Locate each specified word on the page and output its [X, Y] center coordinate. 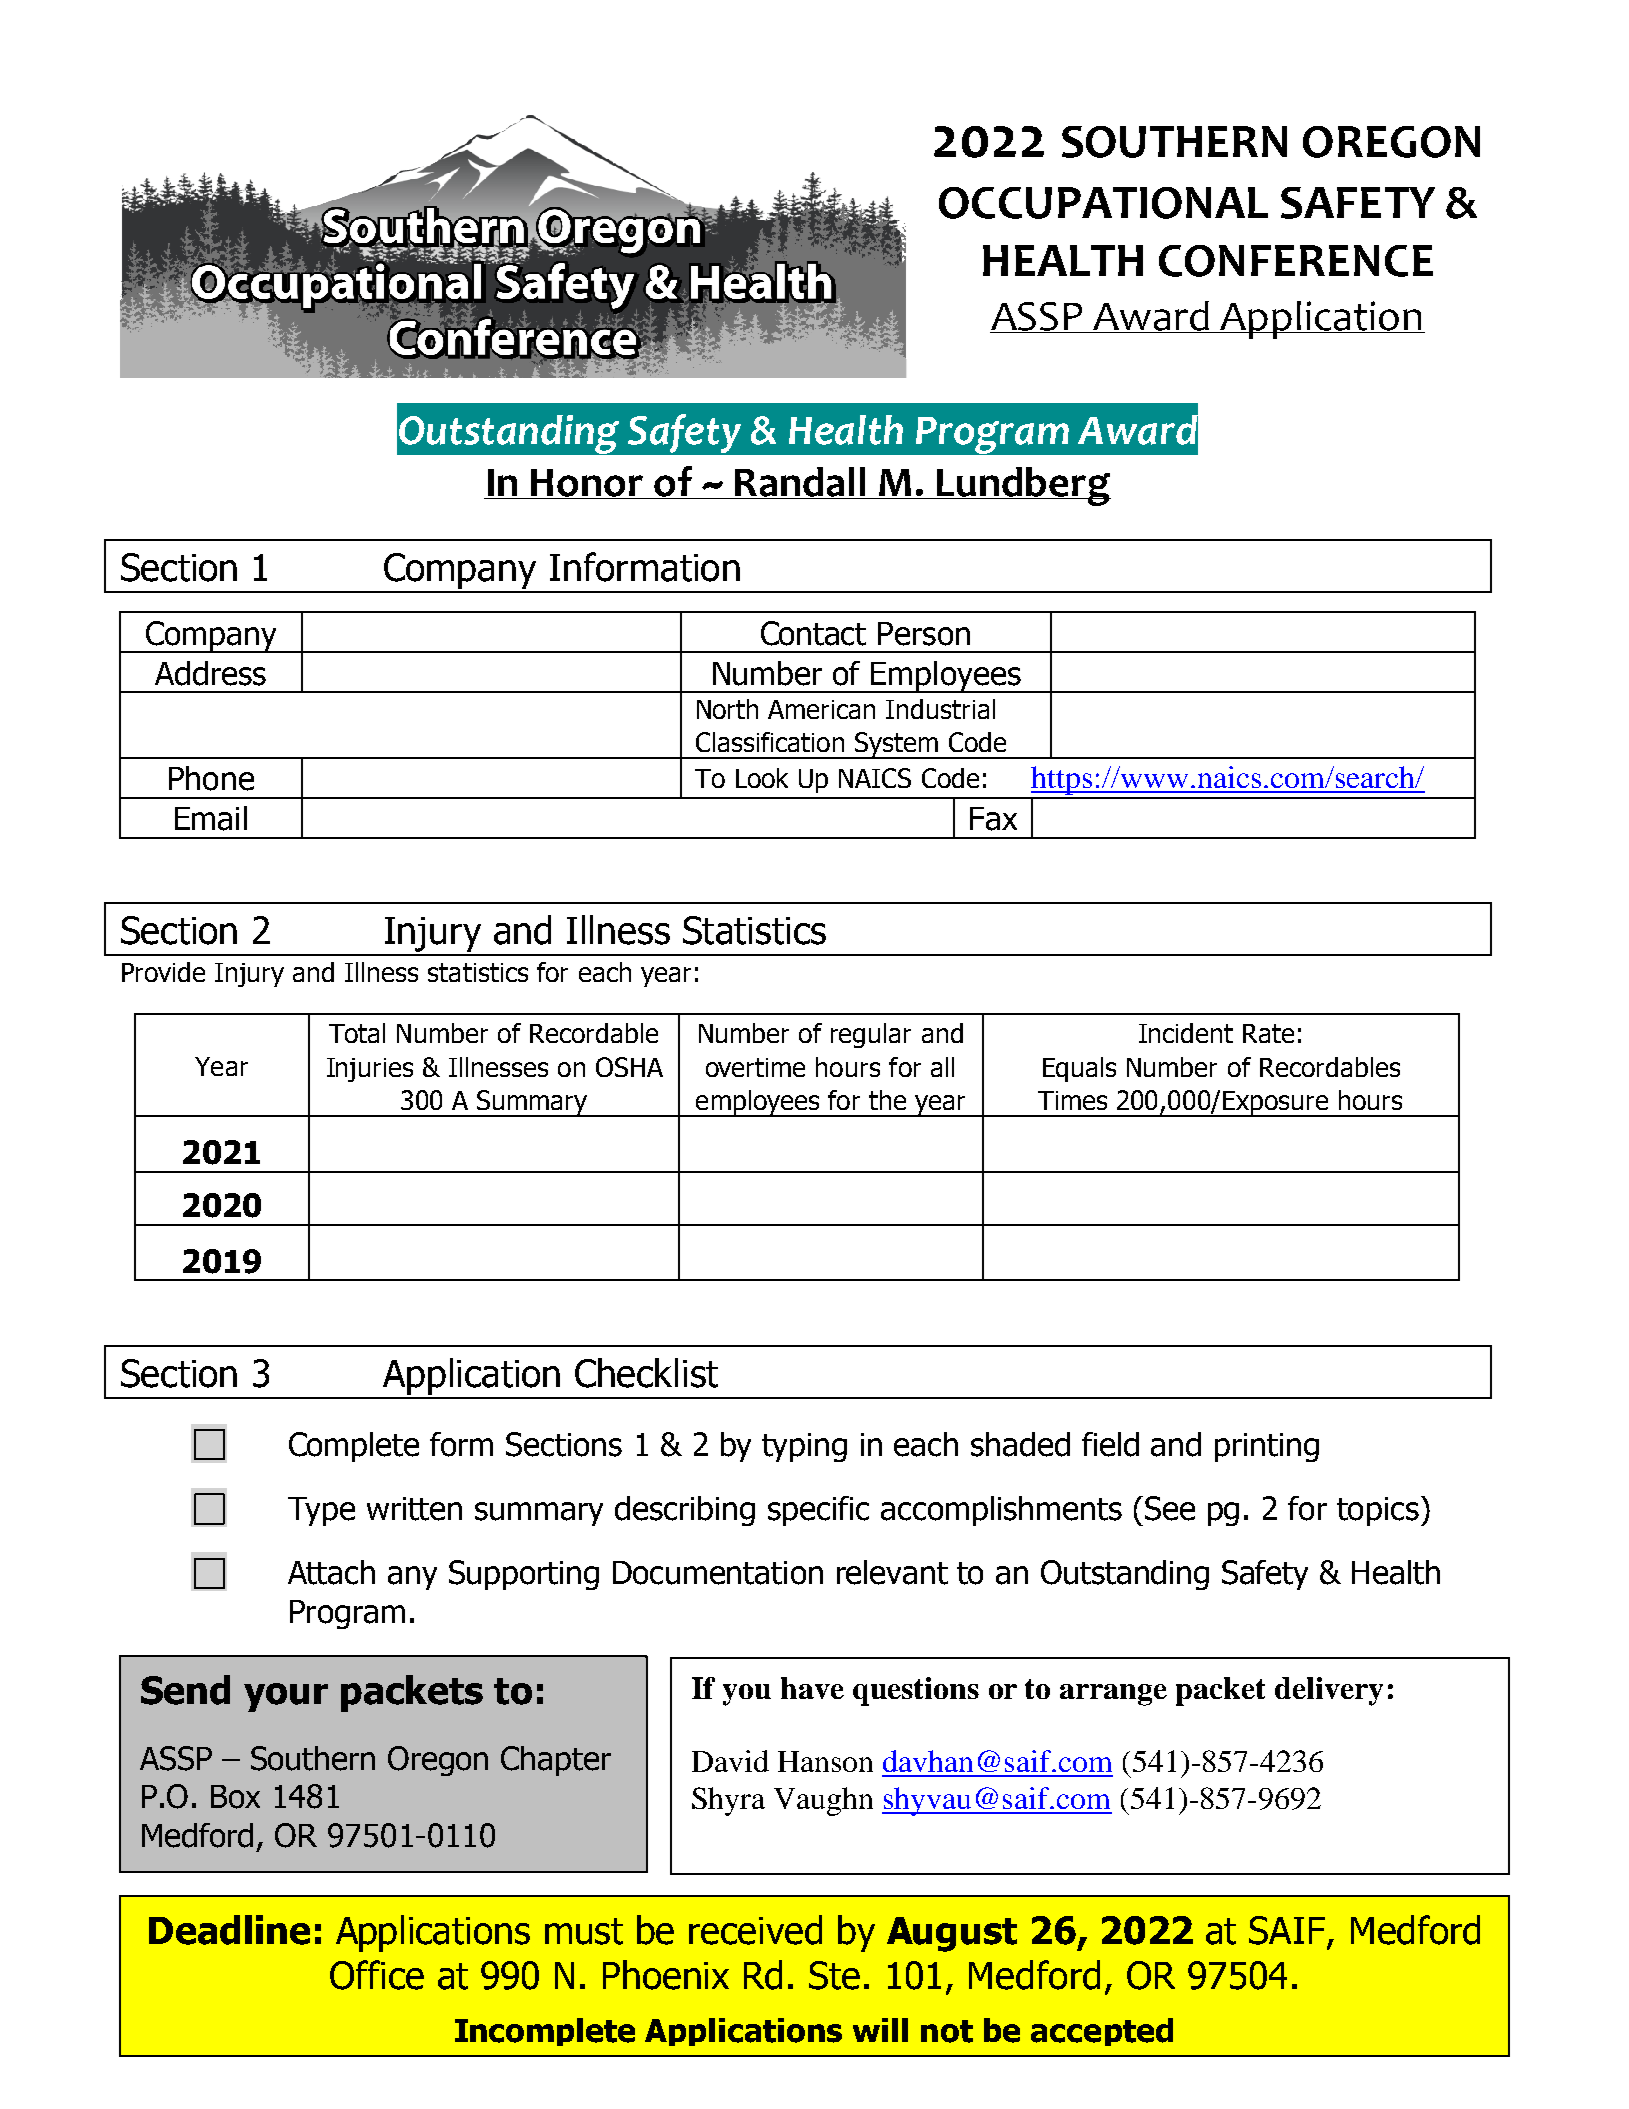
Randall [800, 483]
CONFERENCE [1296, 261]
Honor [588, 484]
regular [871, 1035]
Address [210, 673]
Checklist [646, 1373]
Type [321, 1511]
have [812, 1688]
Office [377, 1975]
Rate [1268, 1033]
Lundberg [1023, 486]
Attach [331, 1572]
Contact [813, 633]
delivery [1329, 1691]
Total [357, 1033]
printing [1267, 1447]
